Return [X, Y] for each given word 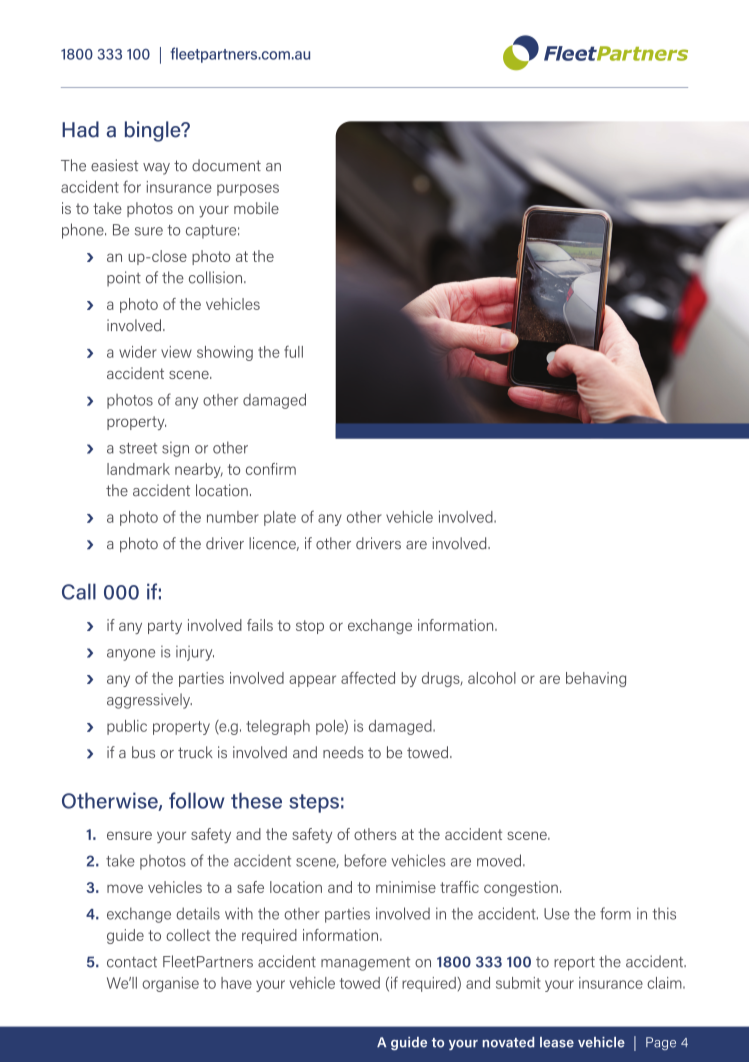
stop [310, 627]
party [165, 627]
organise [170, 984]
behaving [596, 679]
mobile [256, 208]
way [156, 169]
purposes [248, 190]
